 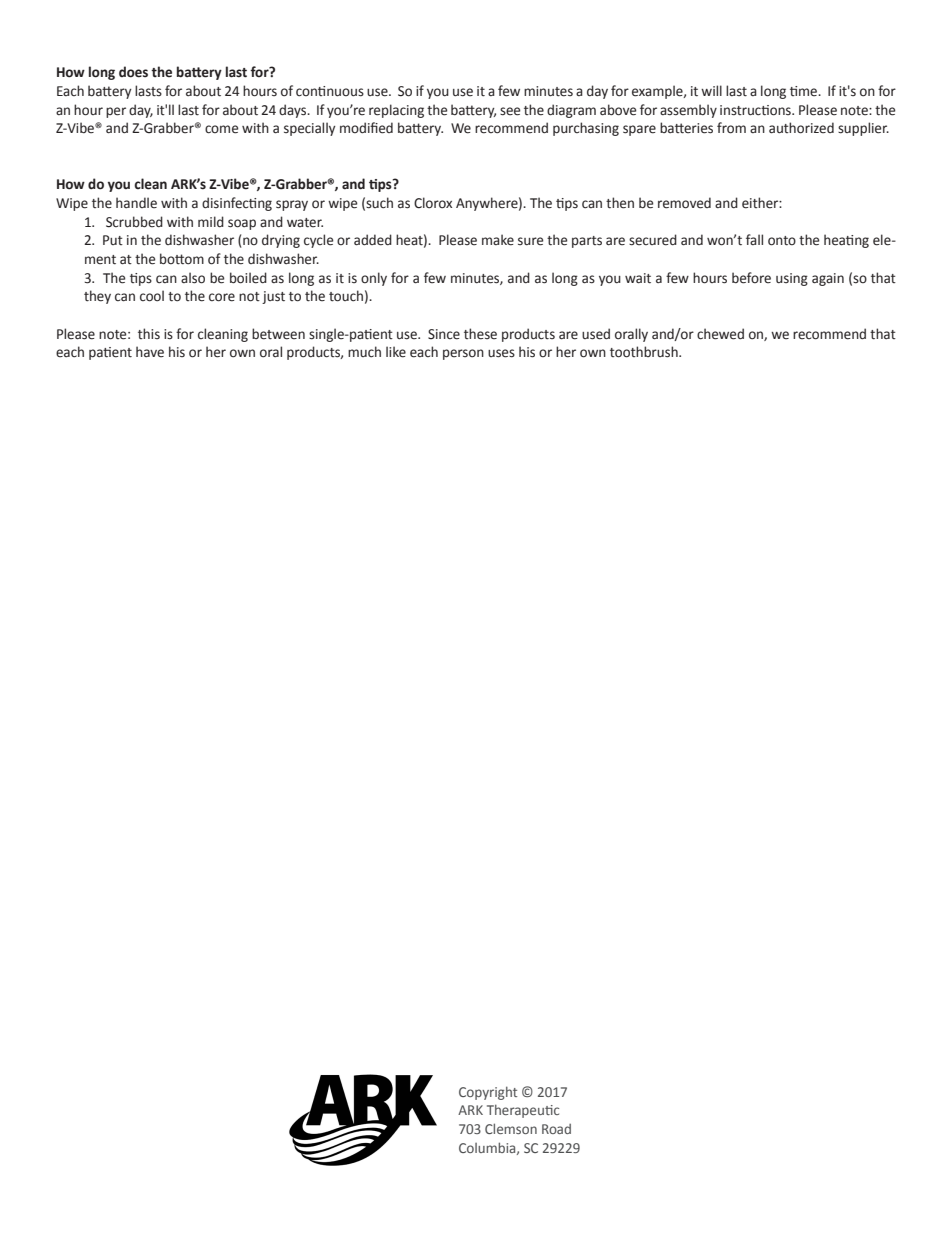 I want to click on Copyright, so click(x=488, y=1093).
